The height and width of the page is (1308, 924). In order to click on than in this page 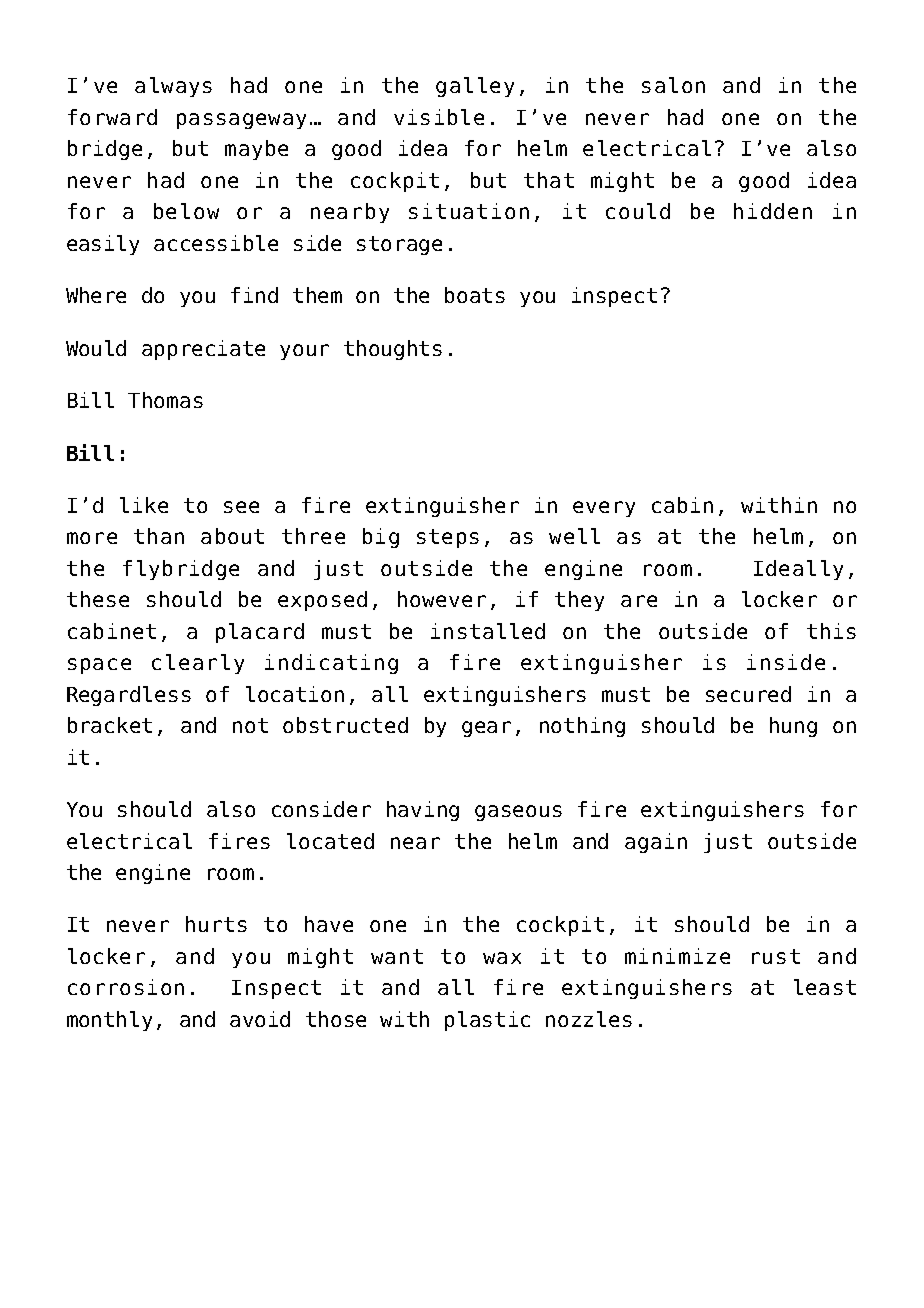, I will do `click(159, 536)`.
